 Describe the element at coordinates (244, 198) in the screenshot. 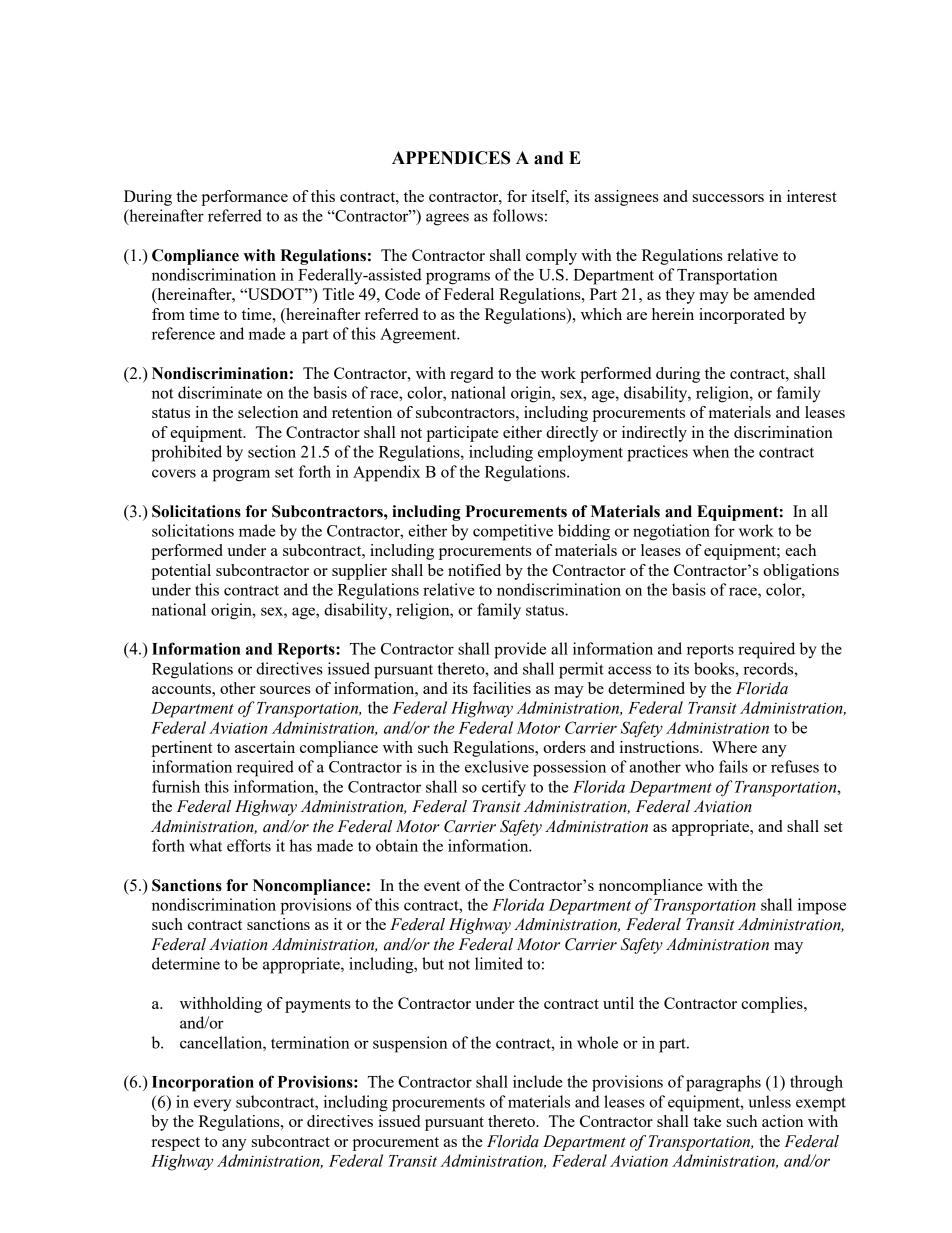

I see `performance` at that location.
